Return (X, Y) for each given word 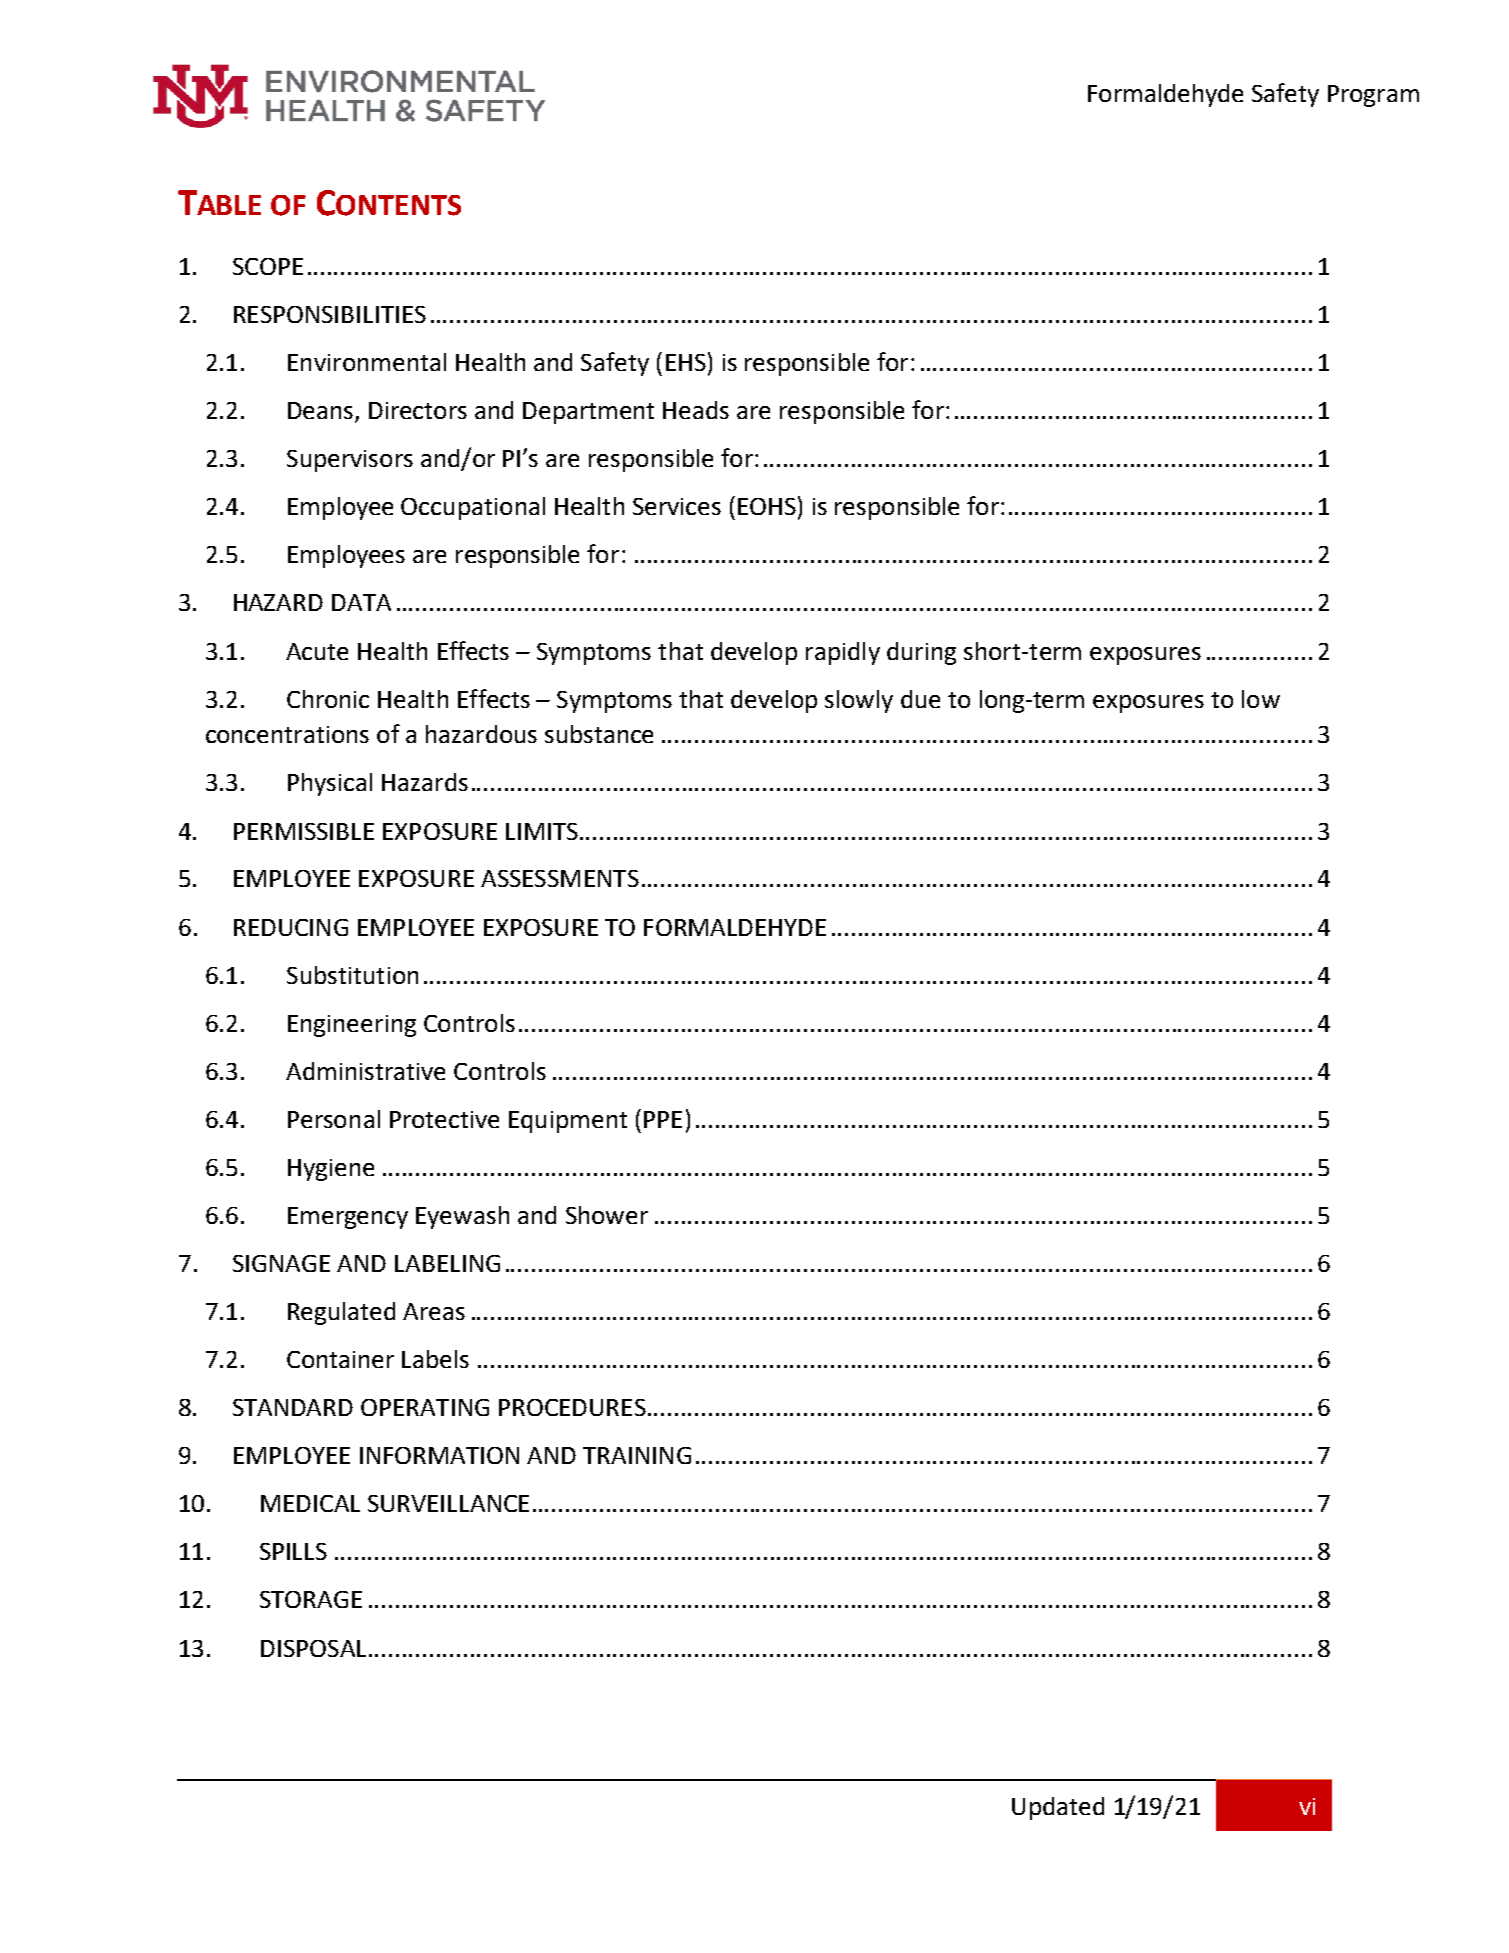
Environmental (367, 362)
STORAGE (311, 1599)
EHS (686, 362)
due (920, 699)
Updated (1058, 1808)
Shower (607, 1215)
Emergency (348, 1218)
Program (1373, 96)
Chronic (328, 699)
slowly (859, 701)
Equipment (568, 1122)
